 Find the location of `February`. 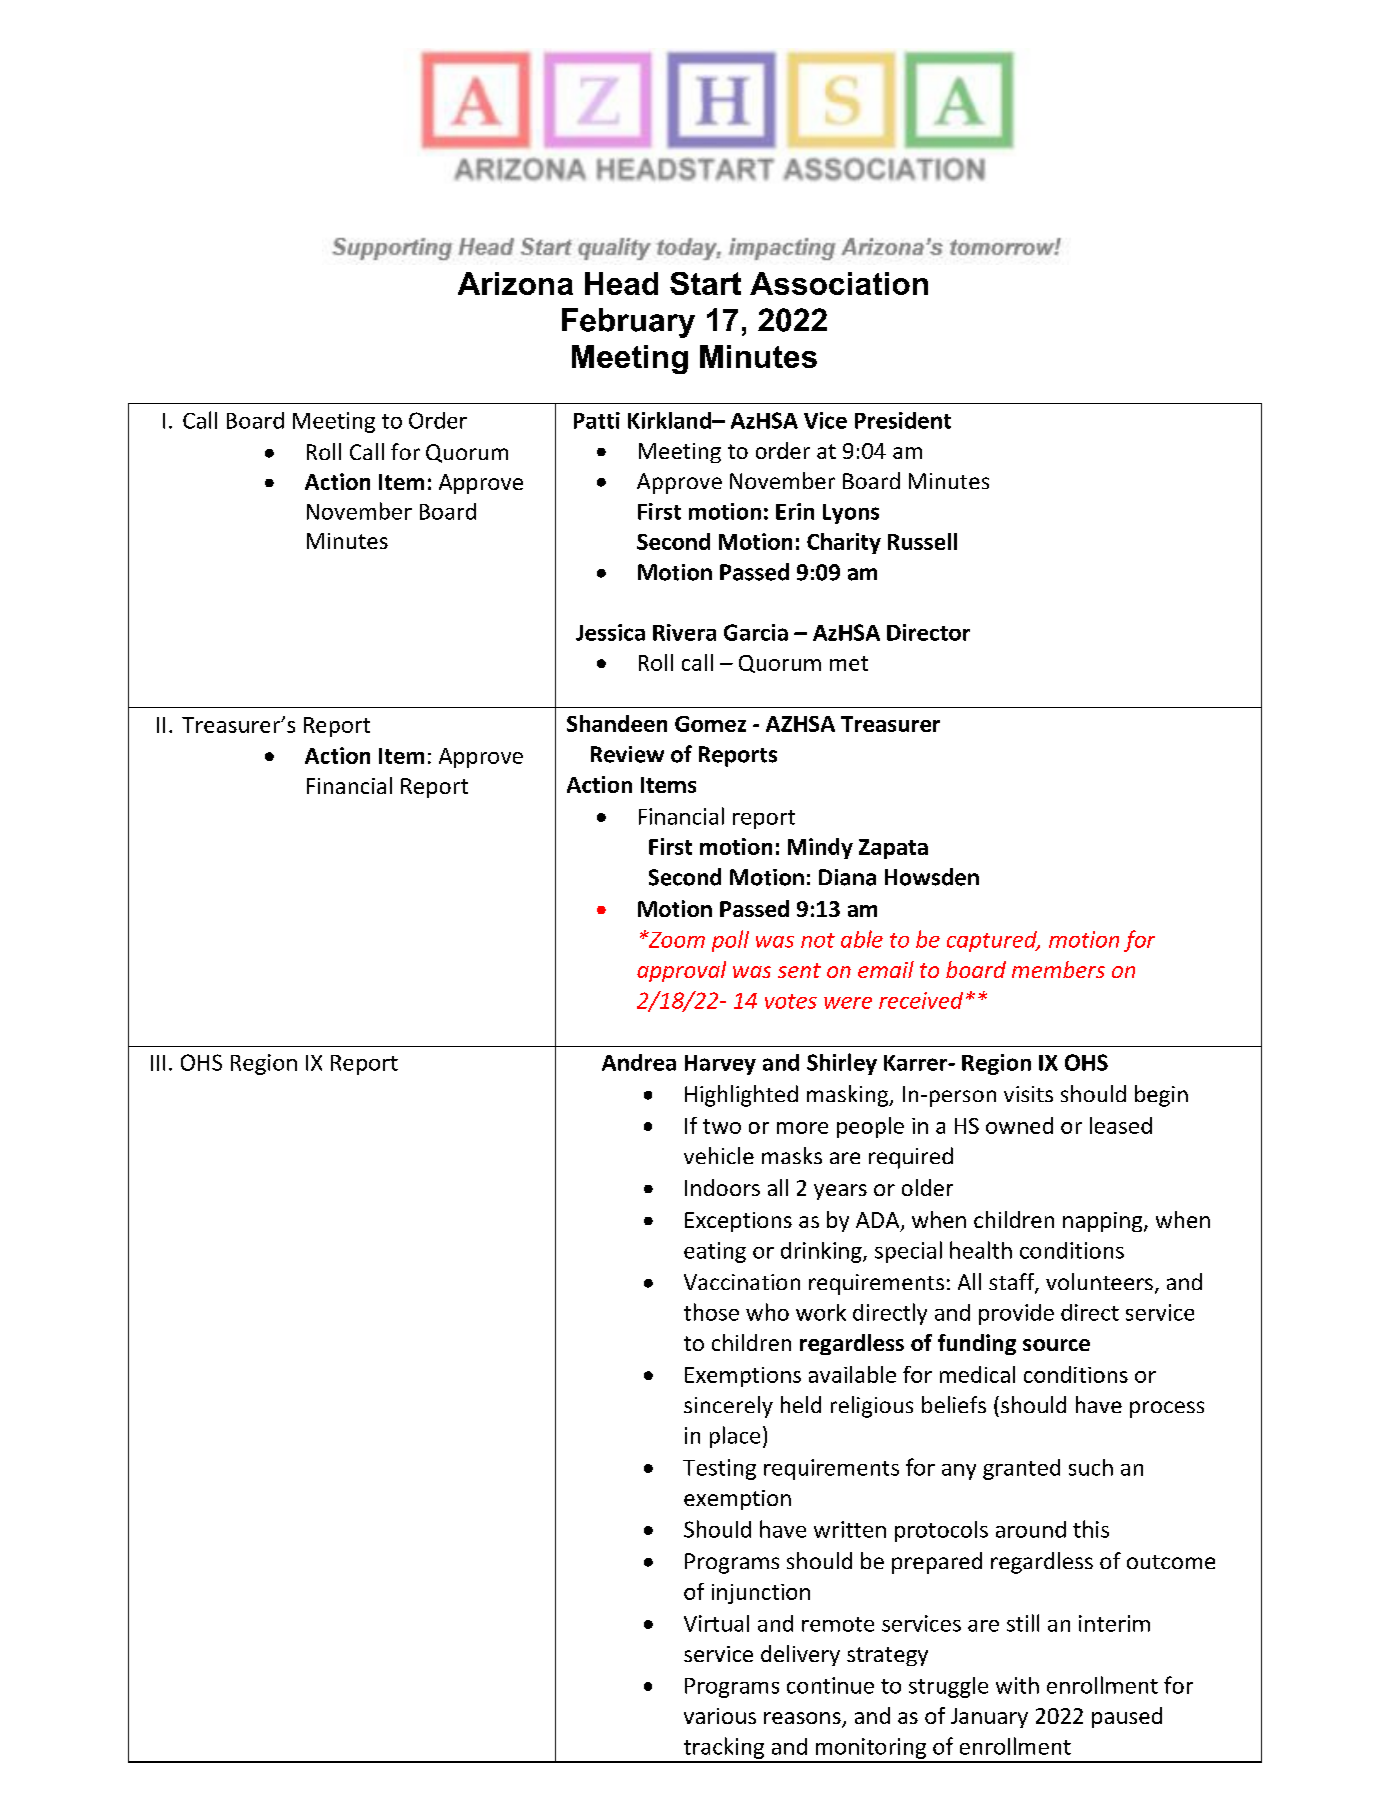

February is located at coordinates (628, 323).
